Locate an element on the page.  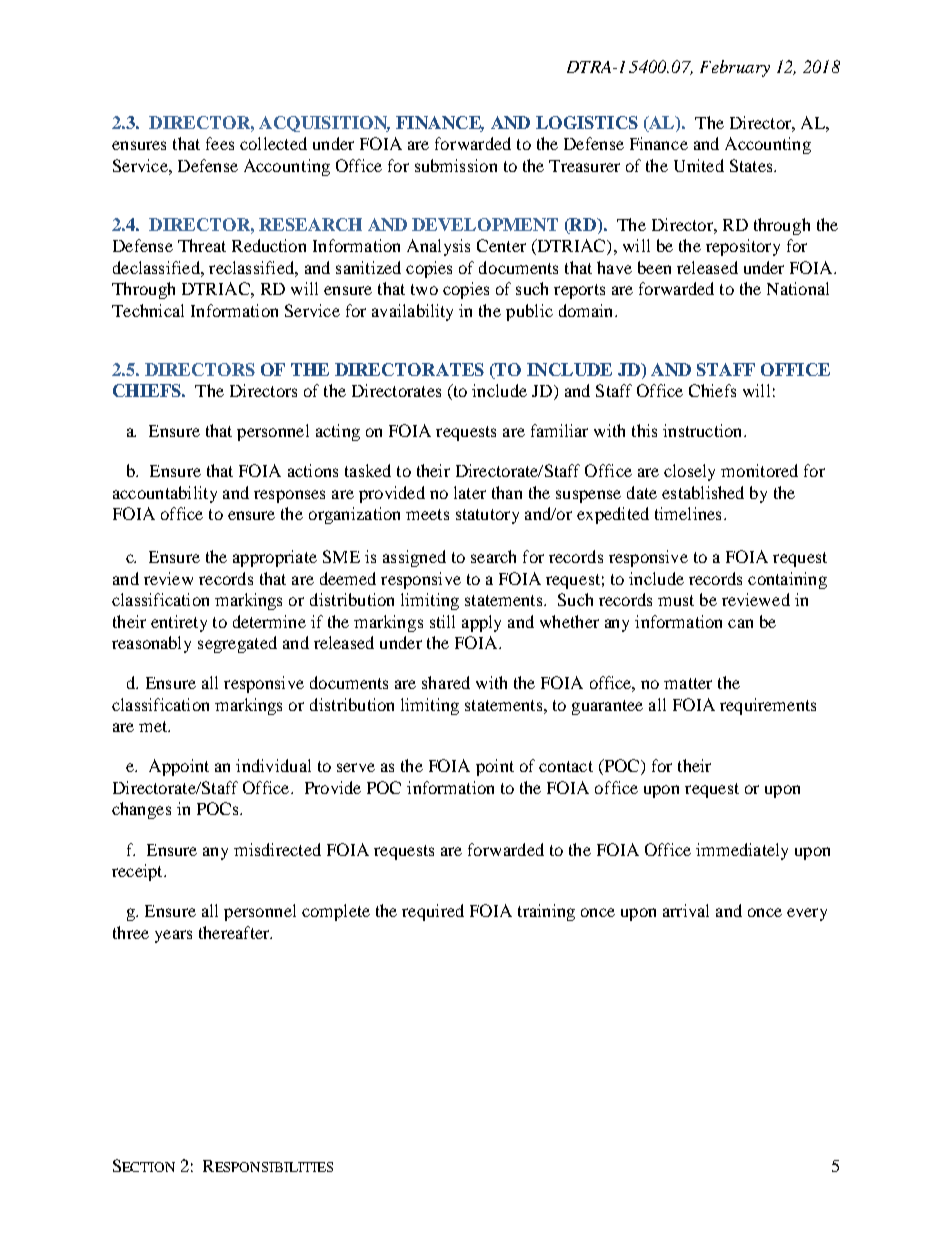
thereafter is located at coordinates (235, 932).
